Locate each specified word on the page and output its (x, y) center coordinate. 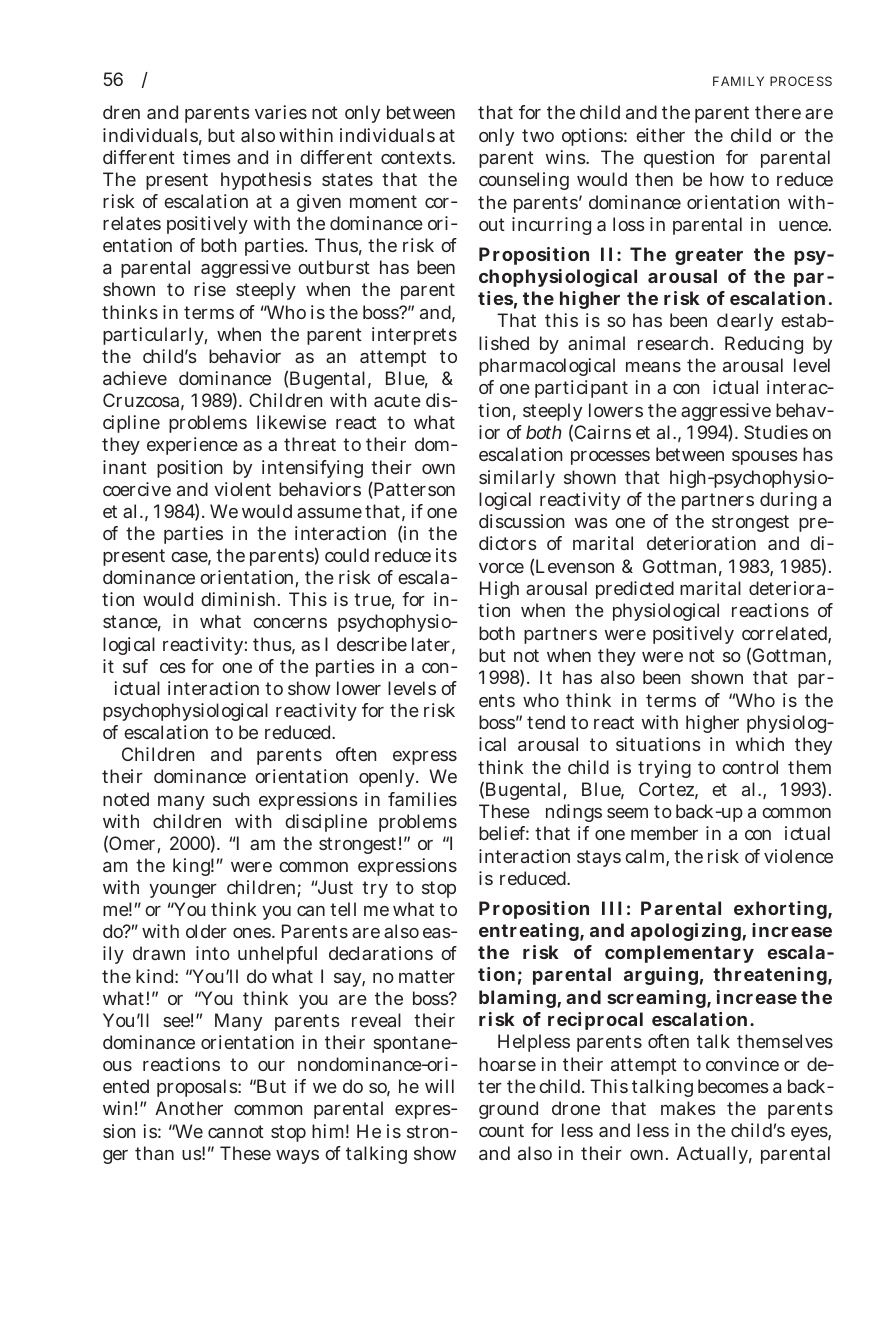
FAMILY (738, 81)
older (206, 931)
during (788, 501)
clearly (745, 322)
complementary (679, 954)
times (207, 157)
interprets (414, 336)
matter (427, 976)
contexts (417, 157)
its (446, 555)
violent (242, 489)
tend (546, 722)
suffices (154, 666)
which (760, 744)
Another (189, 1108)
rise (210, 289)
